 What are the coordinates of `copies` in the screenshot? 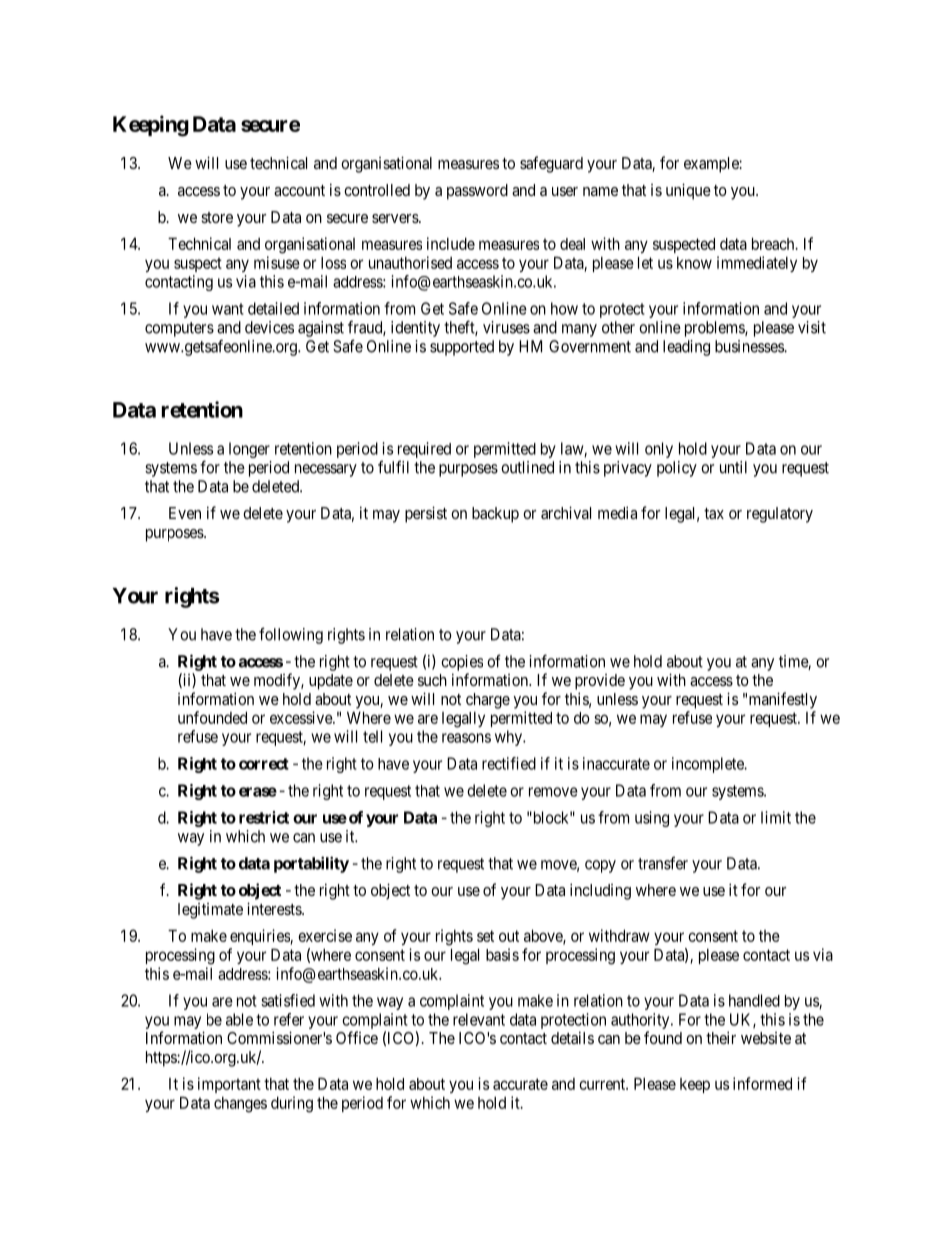 It's located at (462, 663).
